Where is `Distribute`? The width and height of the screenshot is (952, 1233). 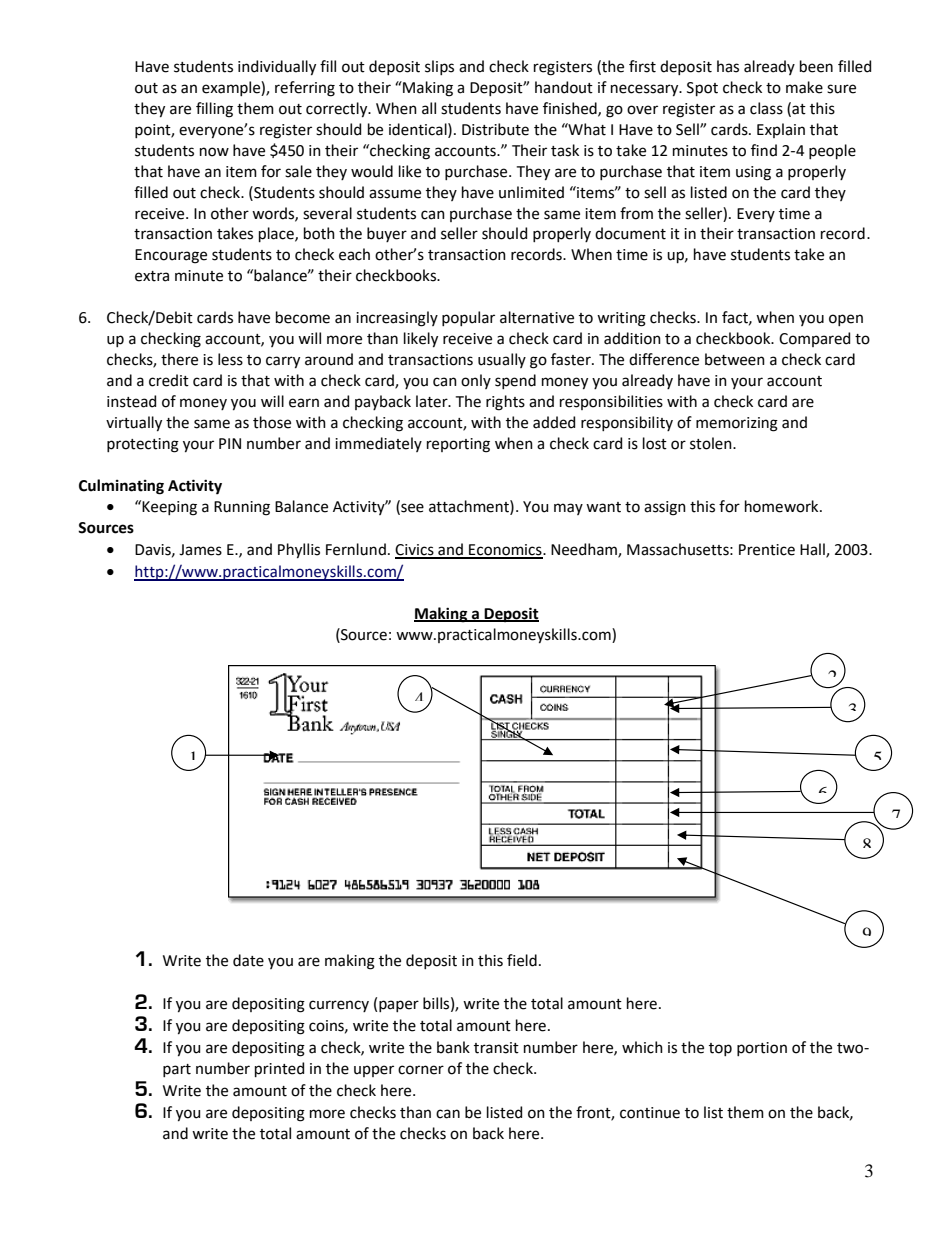 Distribute is located at coordinates (495, 129).
